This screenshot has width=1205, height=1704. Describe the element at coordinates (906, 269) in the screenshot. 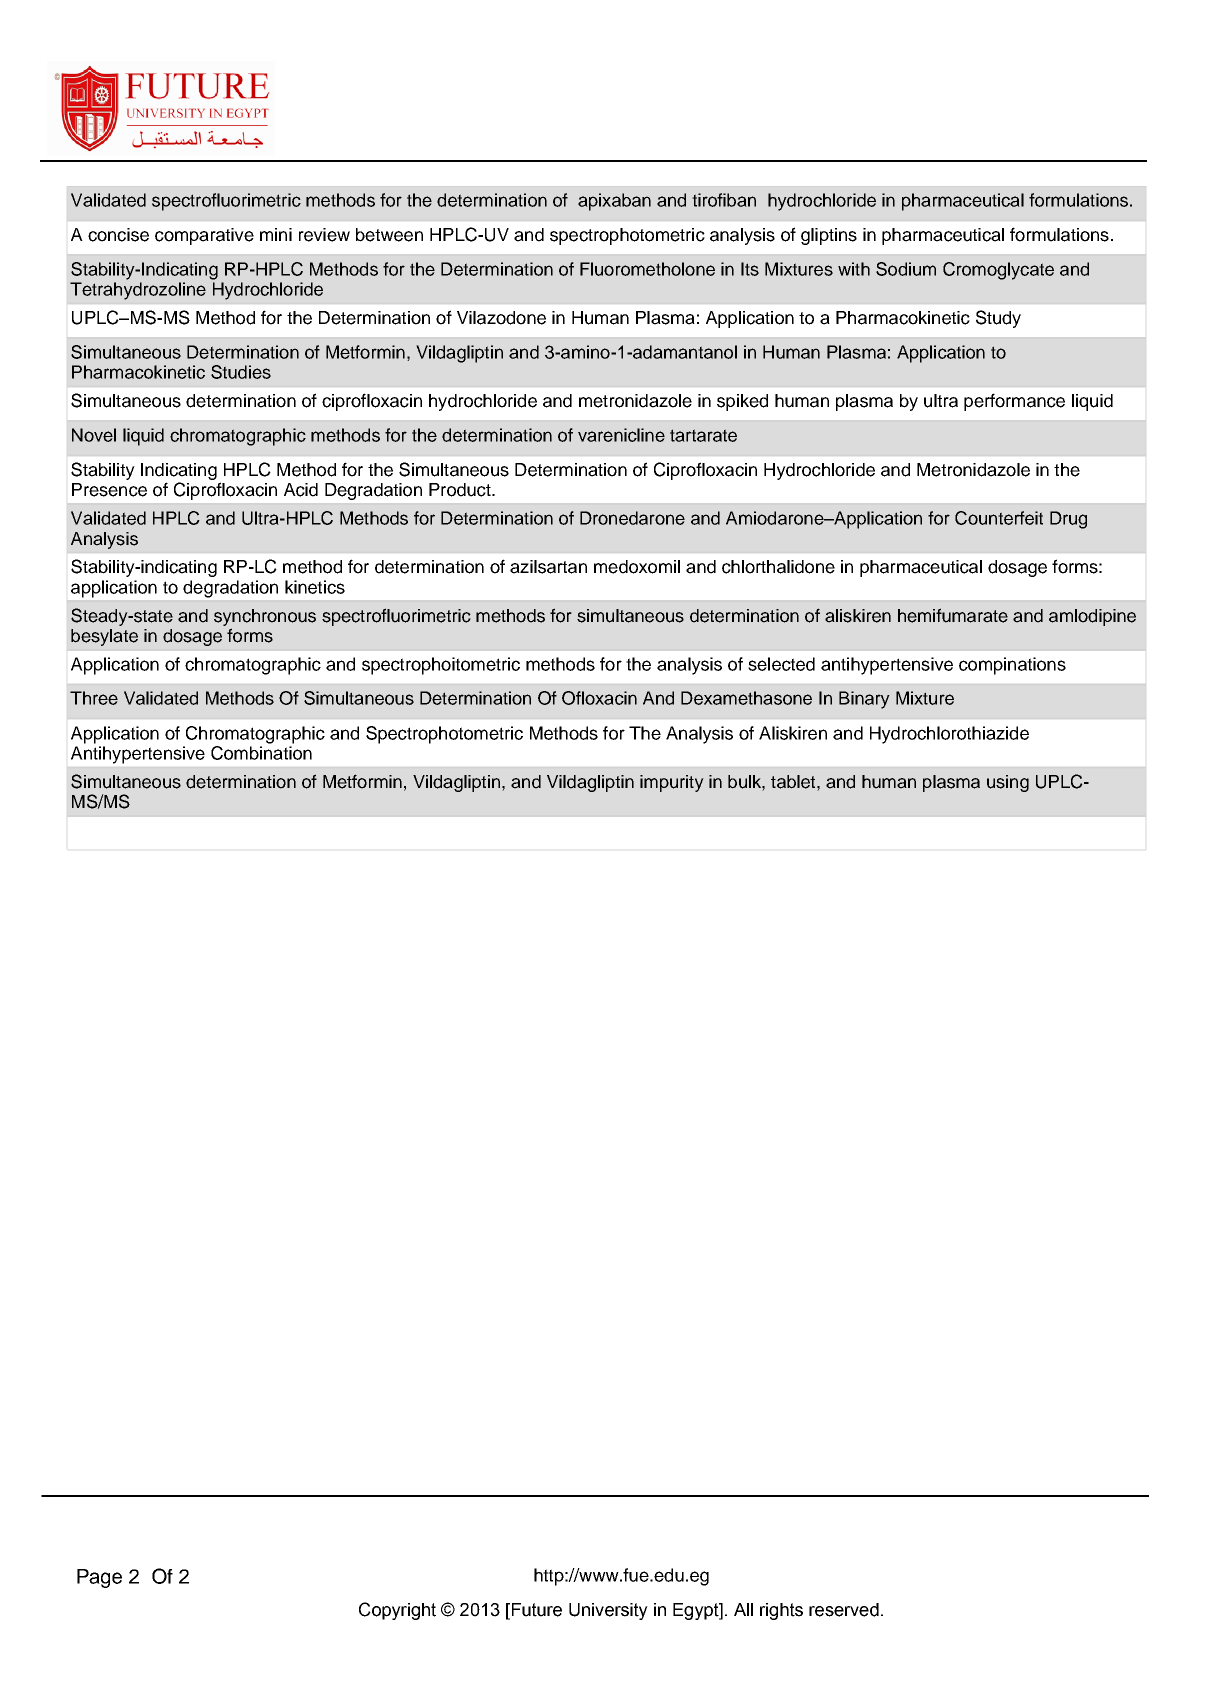

I see `Sodium` at that location.
